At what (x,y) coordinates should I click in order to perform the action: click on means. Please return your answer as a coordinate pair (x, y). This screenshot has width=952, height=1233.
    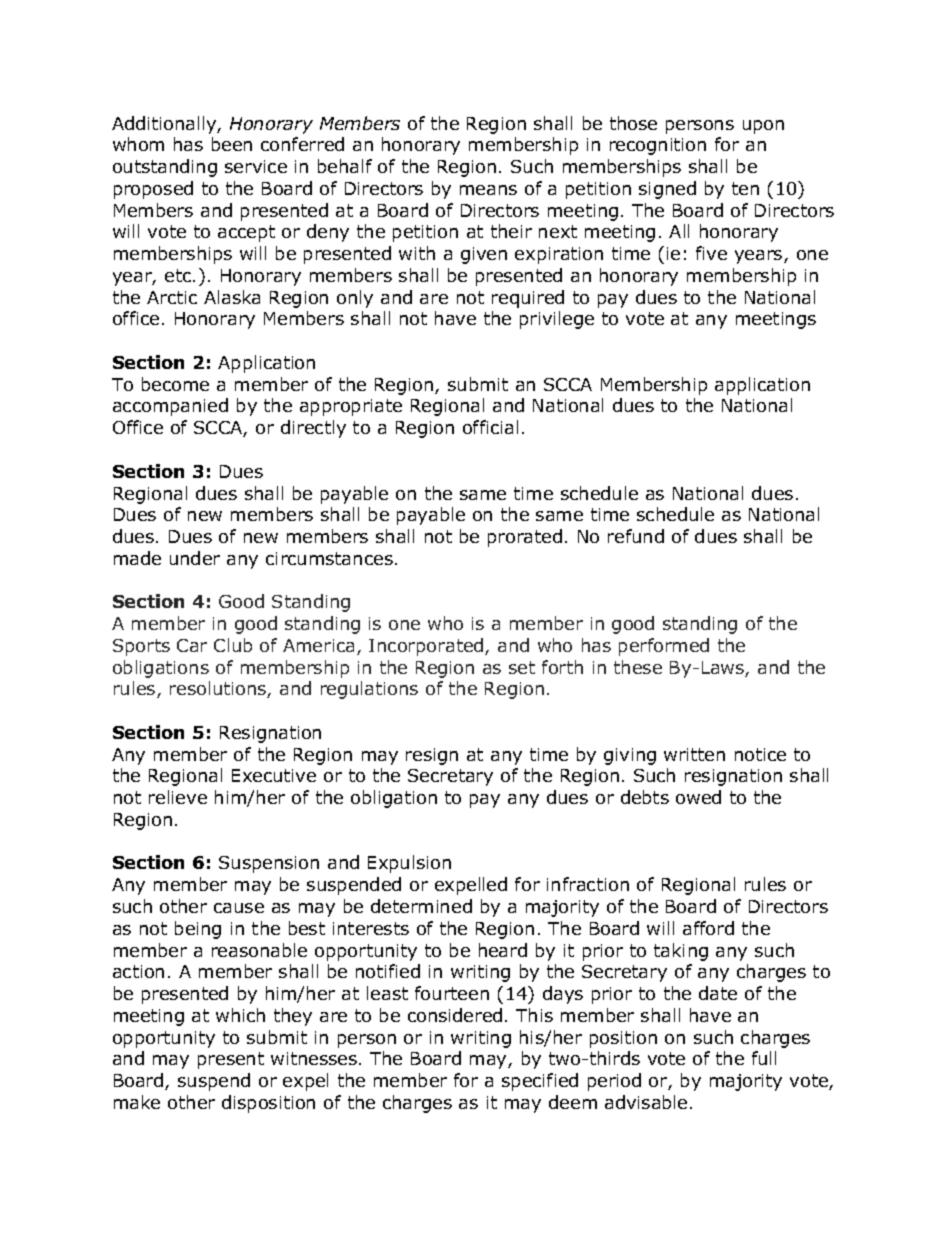
    Looking at the image, I should click on (488, 190).
